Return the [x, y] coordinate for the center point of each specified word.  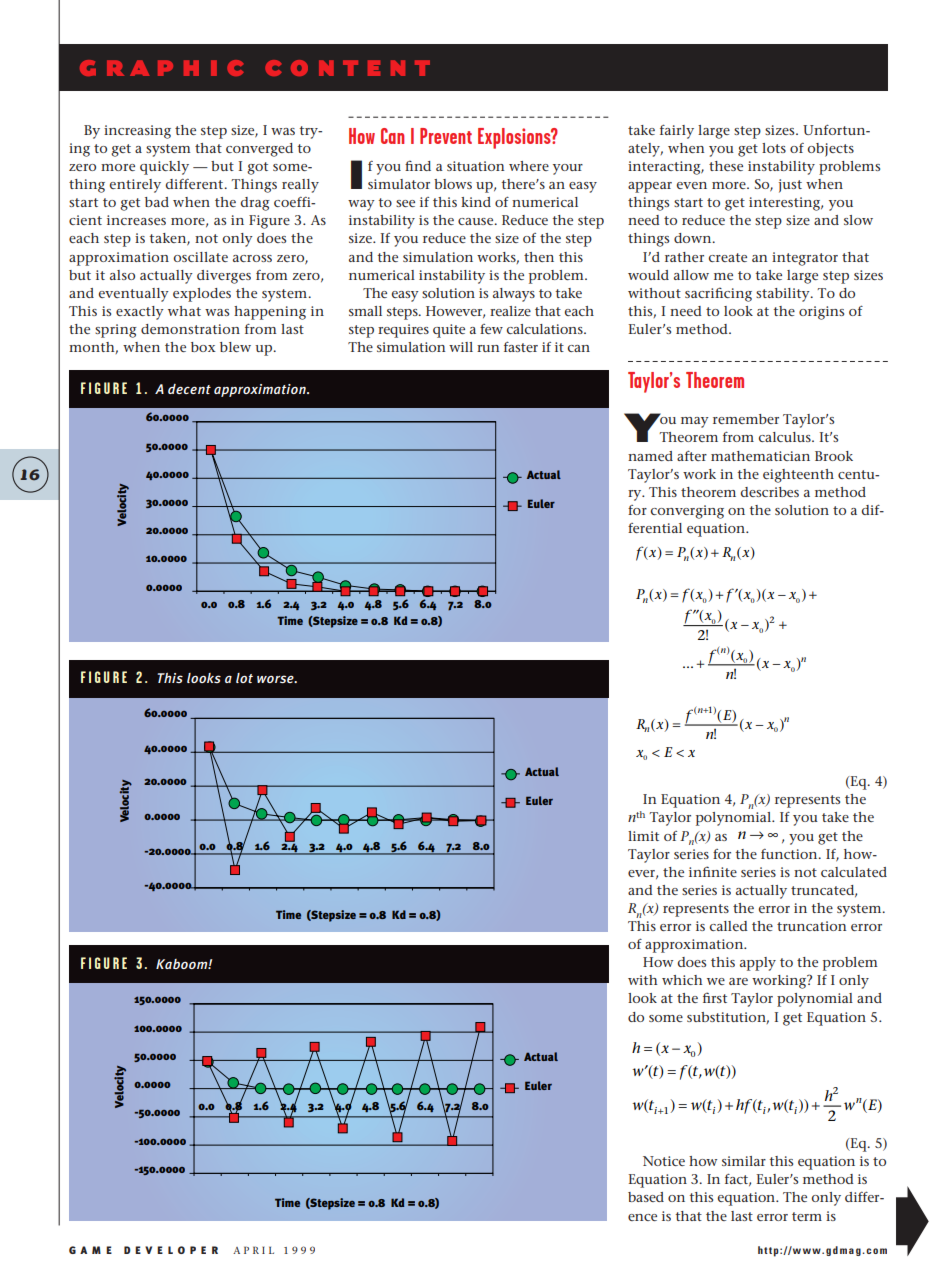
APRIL [253, 1250]
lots [774, 148]
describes [769, 492]
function [790, 854]
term [807, 1216]
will [461, 347]
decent [189, 389]
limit [643, 836]
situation [475, 166]
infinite [713, 871]
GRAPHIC [161, 68]
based [646, 1197]
